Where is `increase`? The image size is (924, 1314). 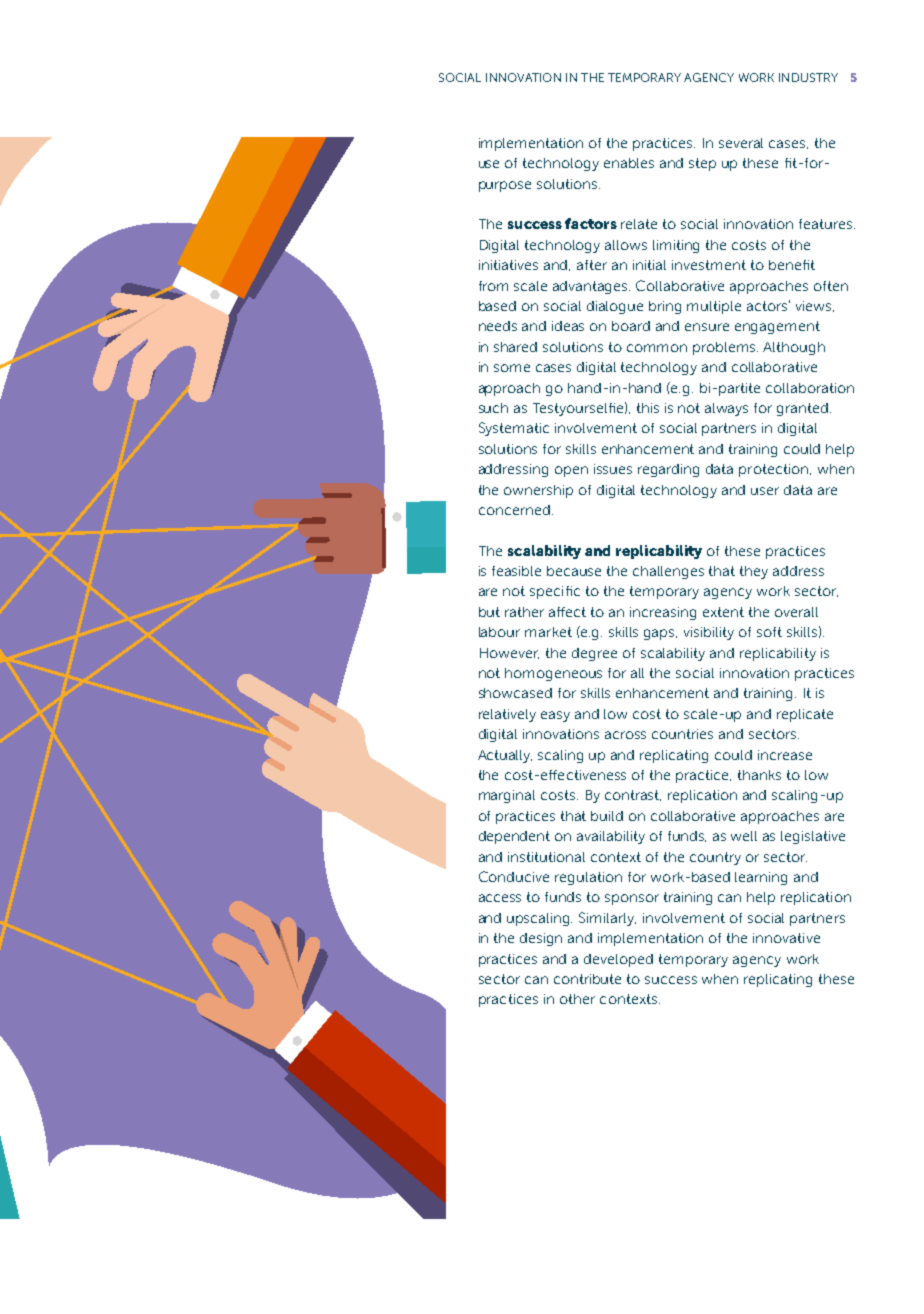 increase is located at coordinates (785, 755).
